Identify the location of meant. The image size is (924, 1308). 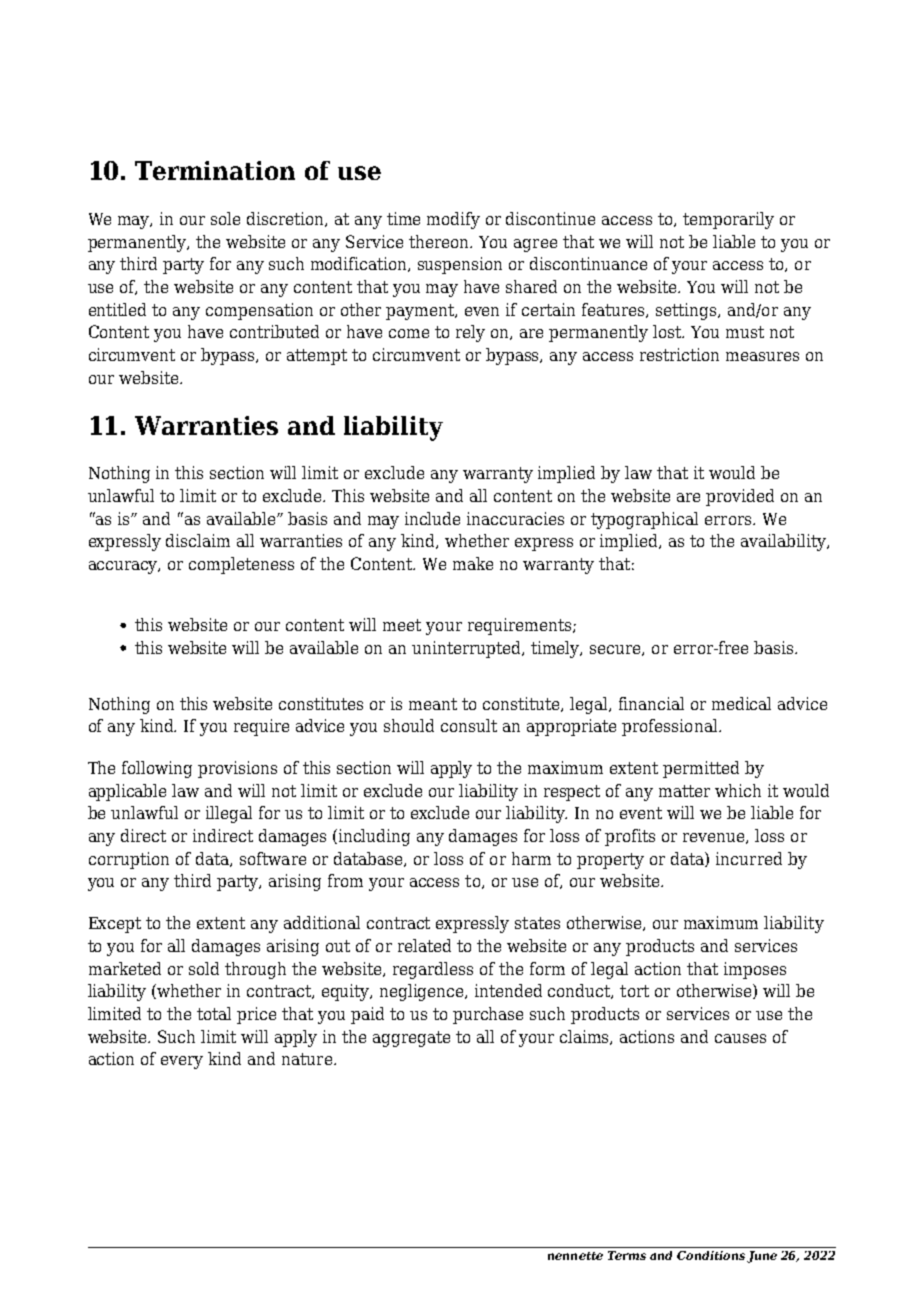
(433, 704).
